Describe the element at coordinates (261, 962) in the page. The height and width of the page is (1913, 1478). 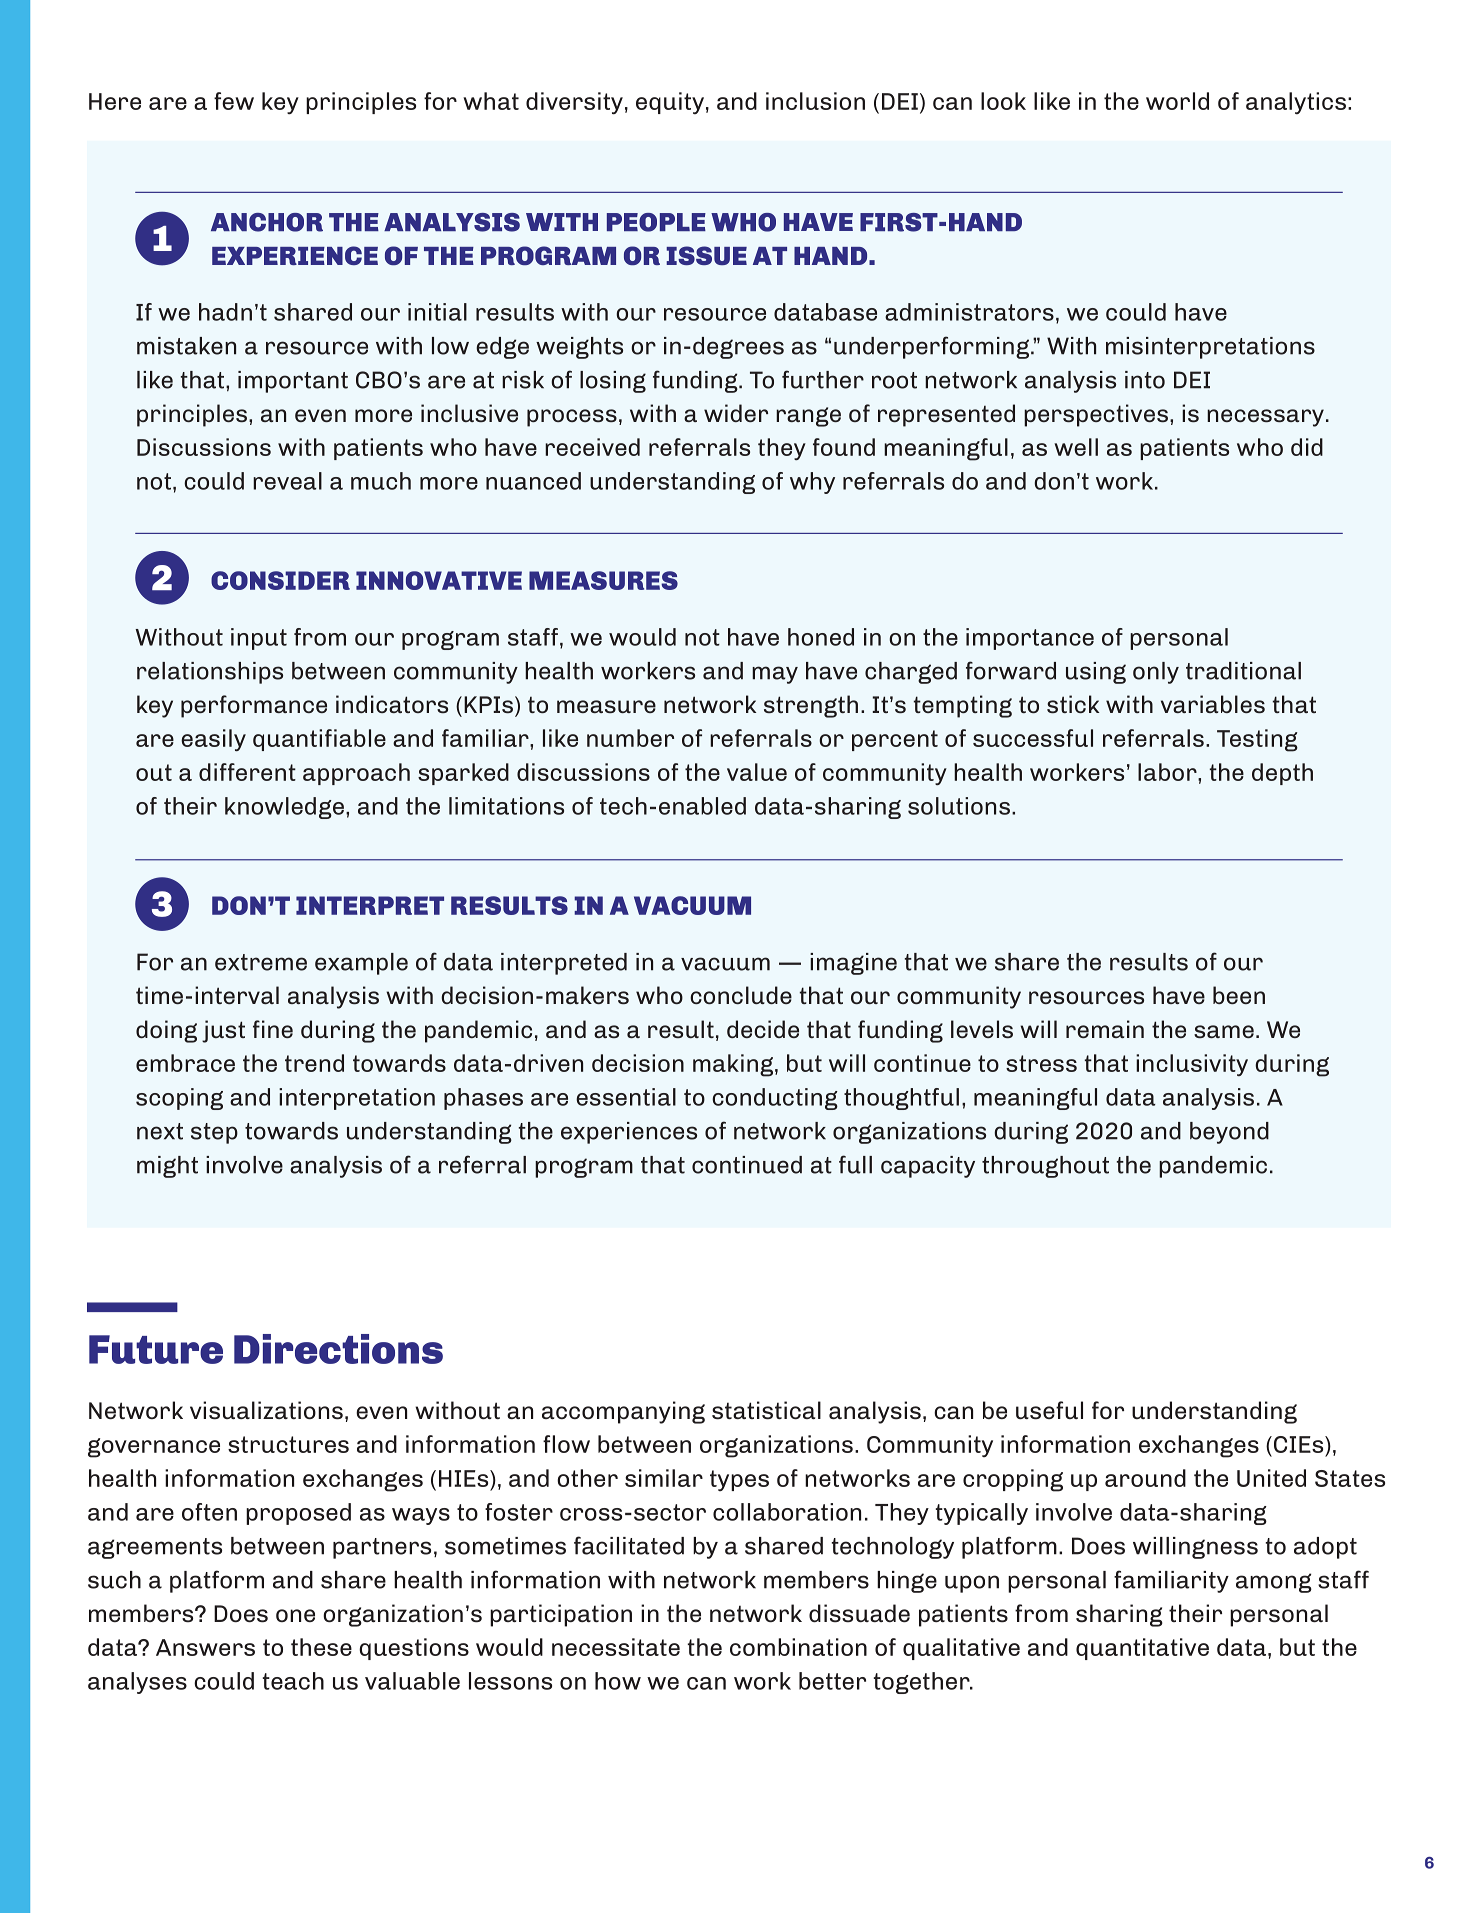
I see `extreme` at that location.
